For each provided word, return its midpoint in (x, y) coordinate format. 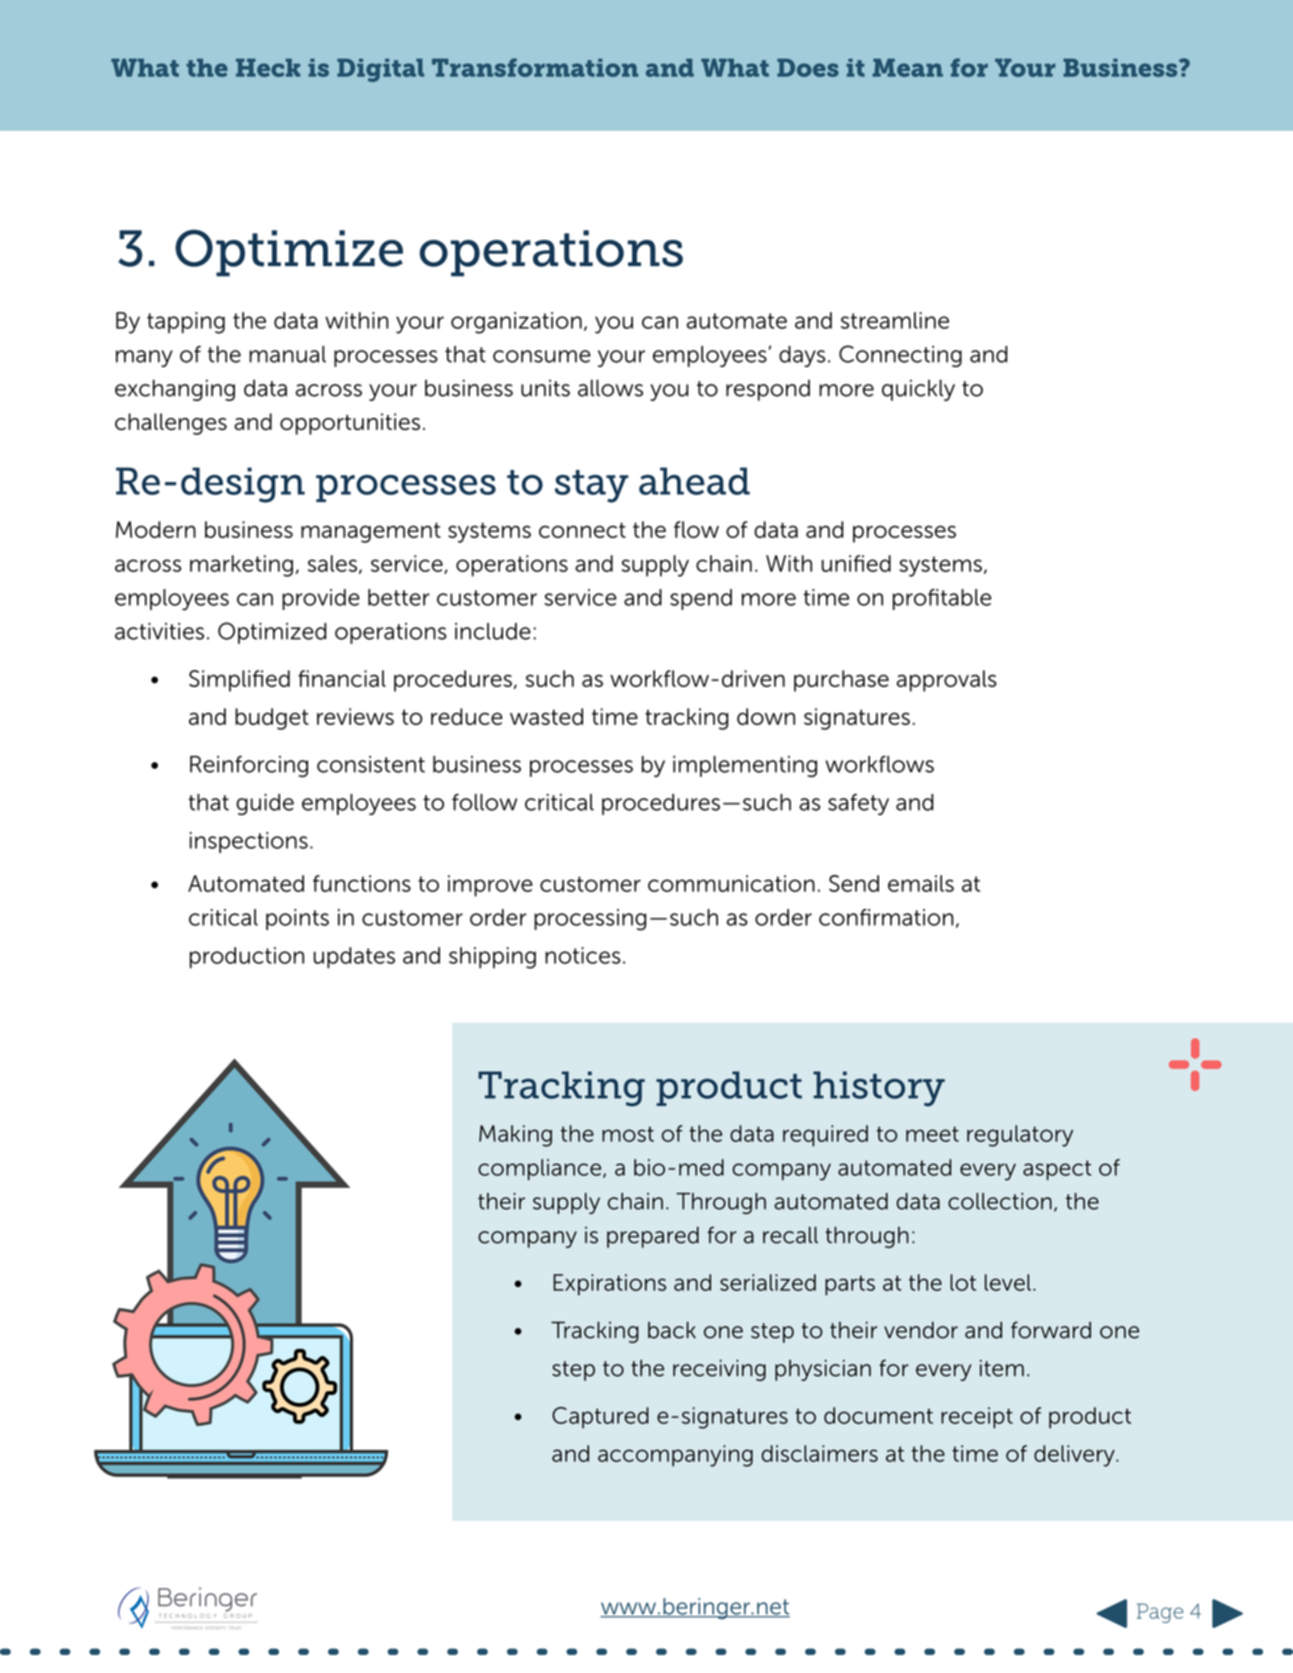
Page (1160, 1613)
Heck (268, 67)
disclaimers (819, 1453)
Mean (907, 67)
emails (921, 883)
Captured (600, 1418)
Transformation (535, 67)
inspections (249, 842)
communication (731, 883)
